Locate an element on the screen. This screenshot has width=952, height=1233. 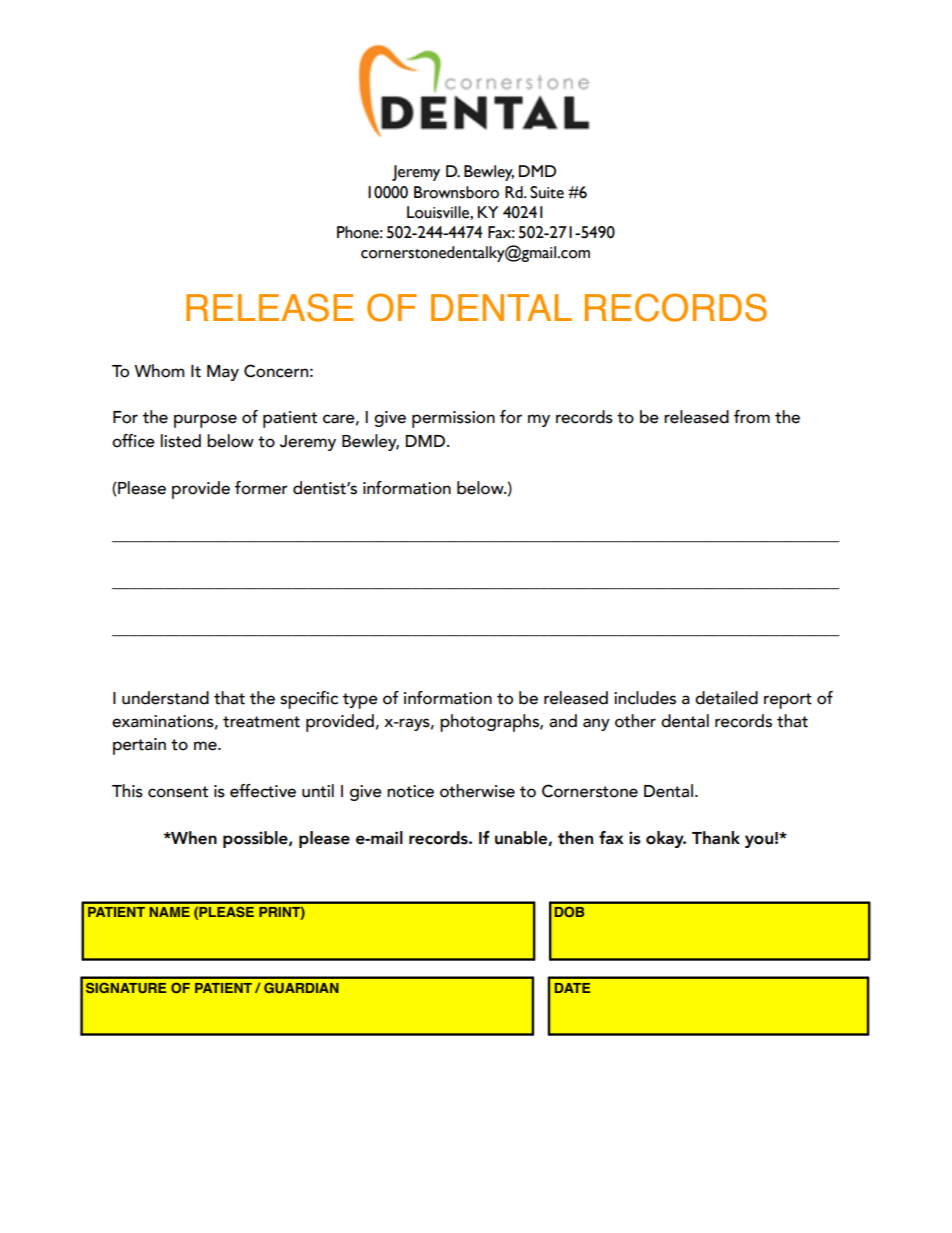
Suite is located at coordinates (547, 192).
